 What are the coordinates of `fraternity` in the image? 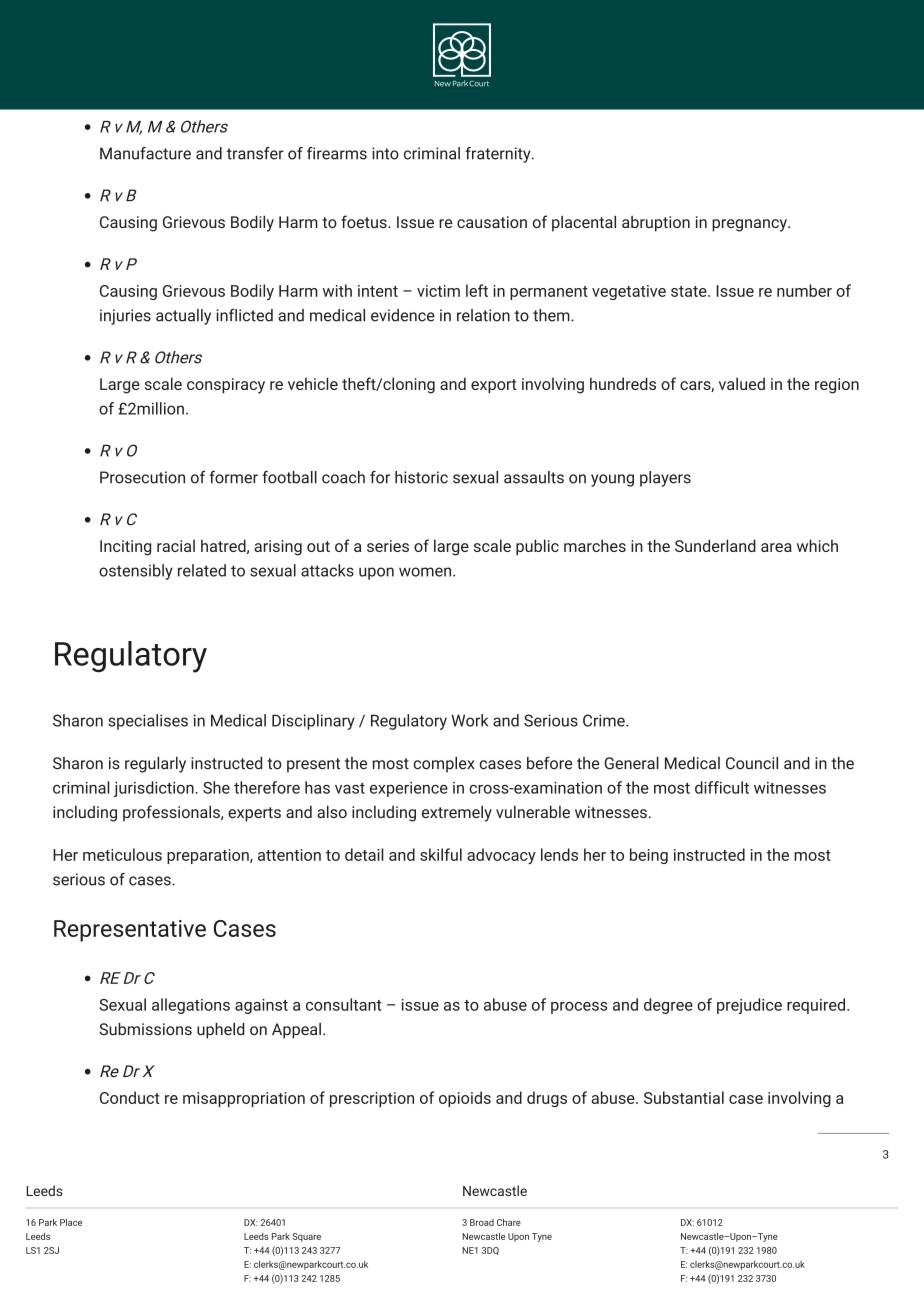 It's located at (499, 155).
